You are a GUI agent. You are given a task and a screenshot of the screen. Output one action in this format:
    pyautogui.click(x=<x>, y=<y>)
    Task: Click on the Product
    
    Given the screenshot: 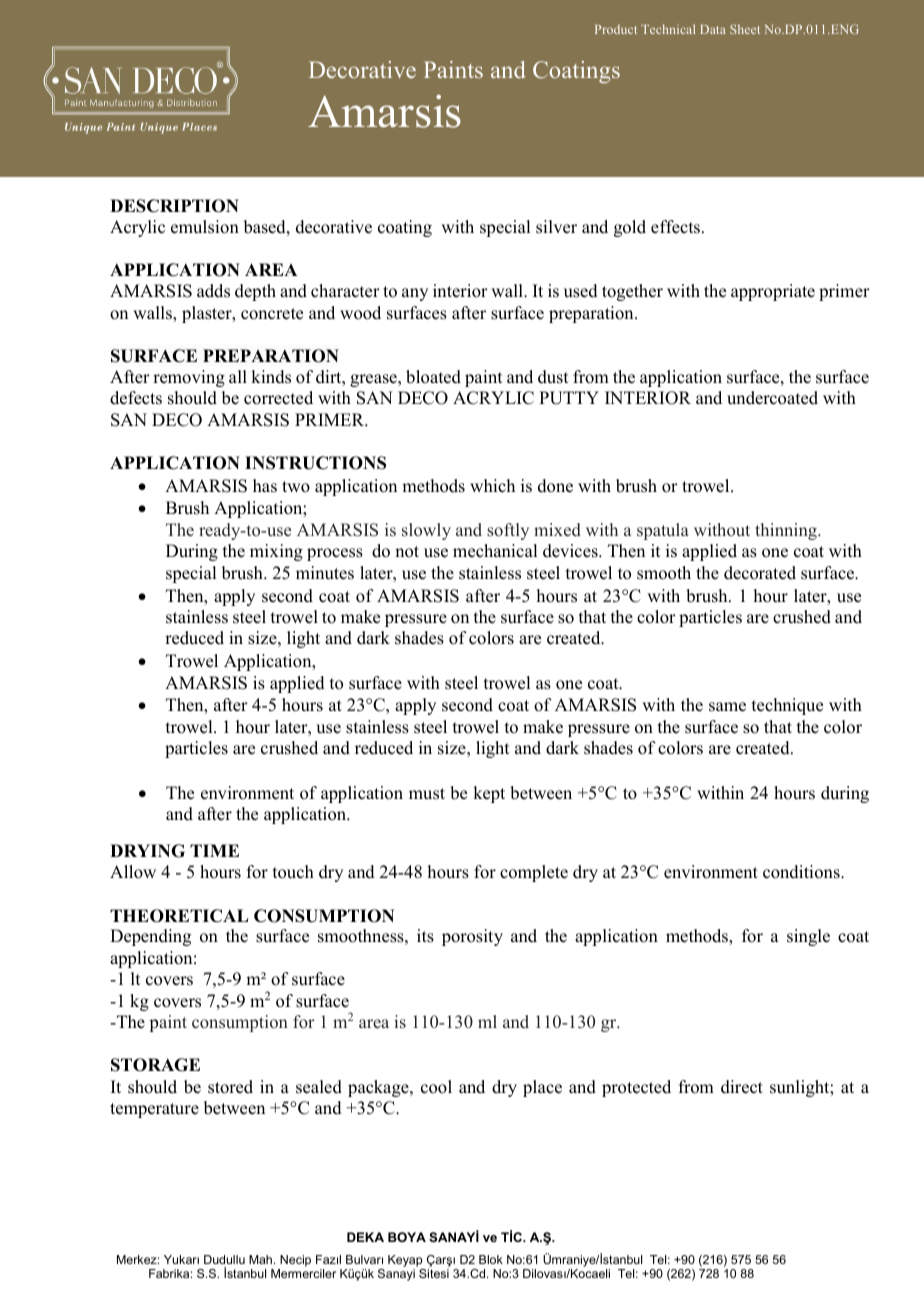 What is the action you would take?
    pyautogui.click(x=616, y=29)
